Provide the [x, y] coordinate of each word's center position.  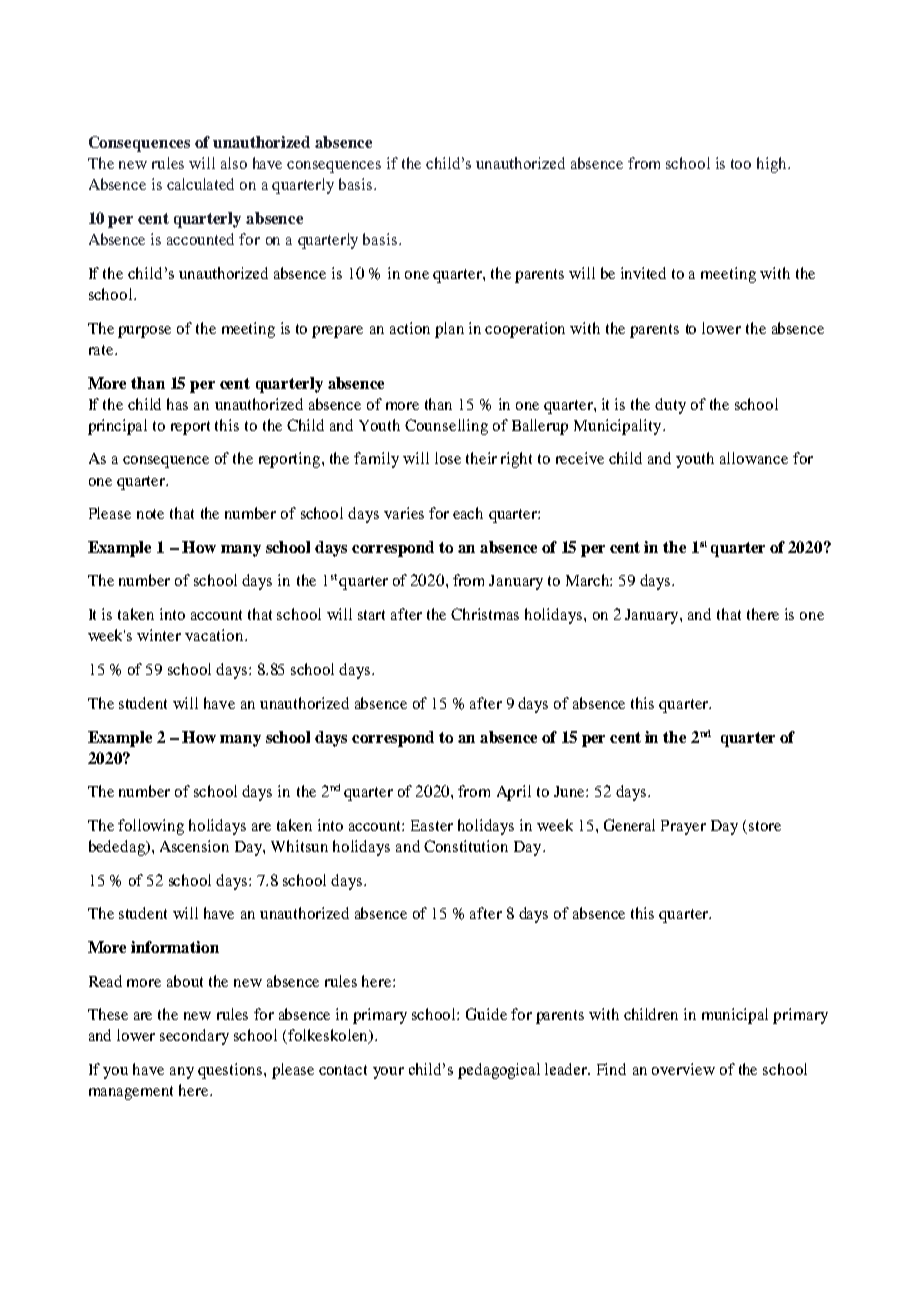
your [388, 1073]
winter [159, 635]
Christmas [485, 614]
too [741, 164]
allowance [754, 458]
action [410, 328]
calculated [200, 184]
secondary [194, 1037]
